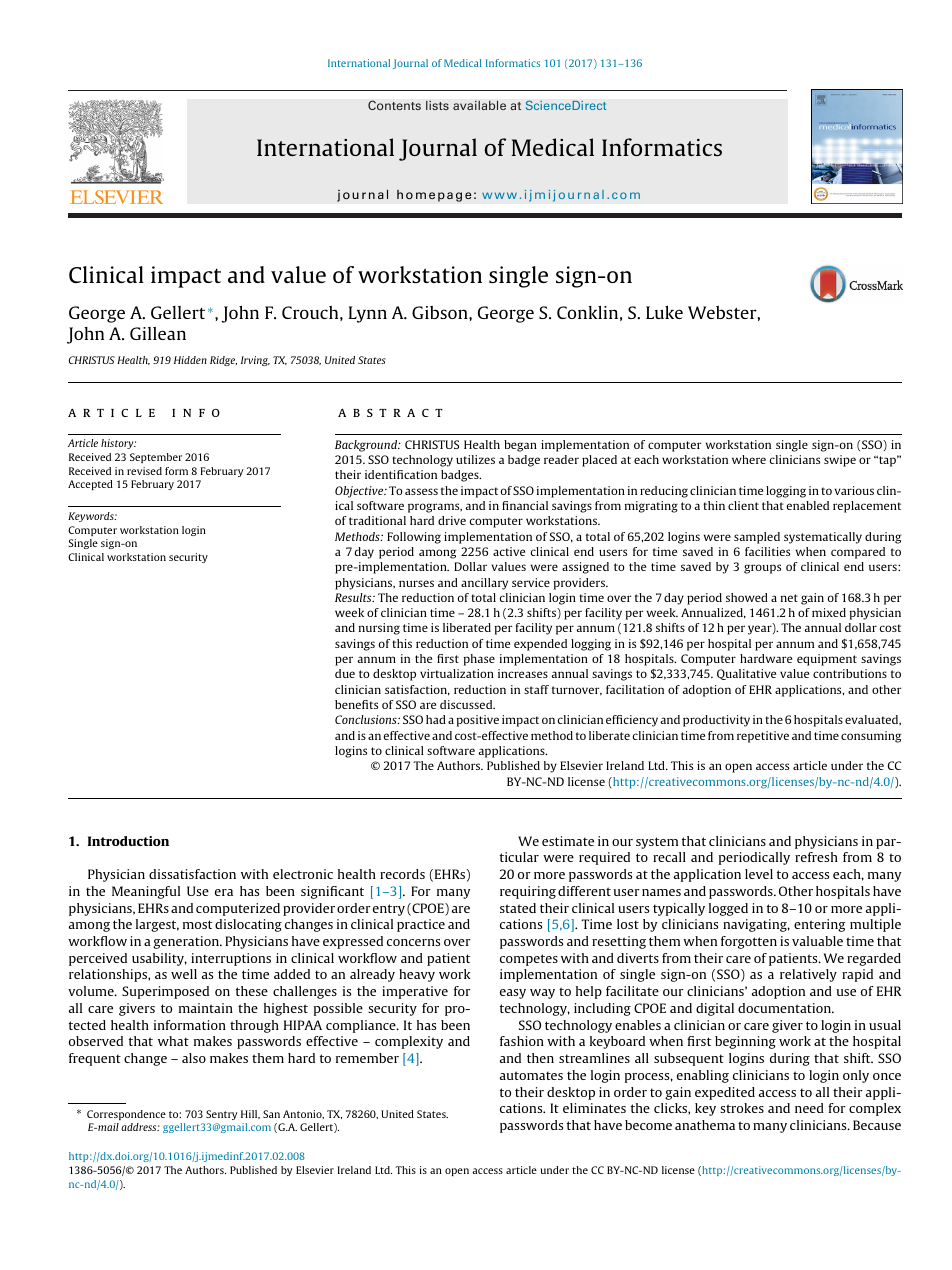 The height and width of the screenshot is (1270, 952). What do you see at coordinates (128, 841) in the screenshot?
I see `Introduction` at bounding box center [128, 841].
